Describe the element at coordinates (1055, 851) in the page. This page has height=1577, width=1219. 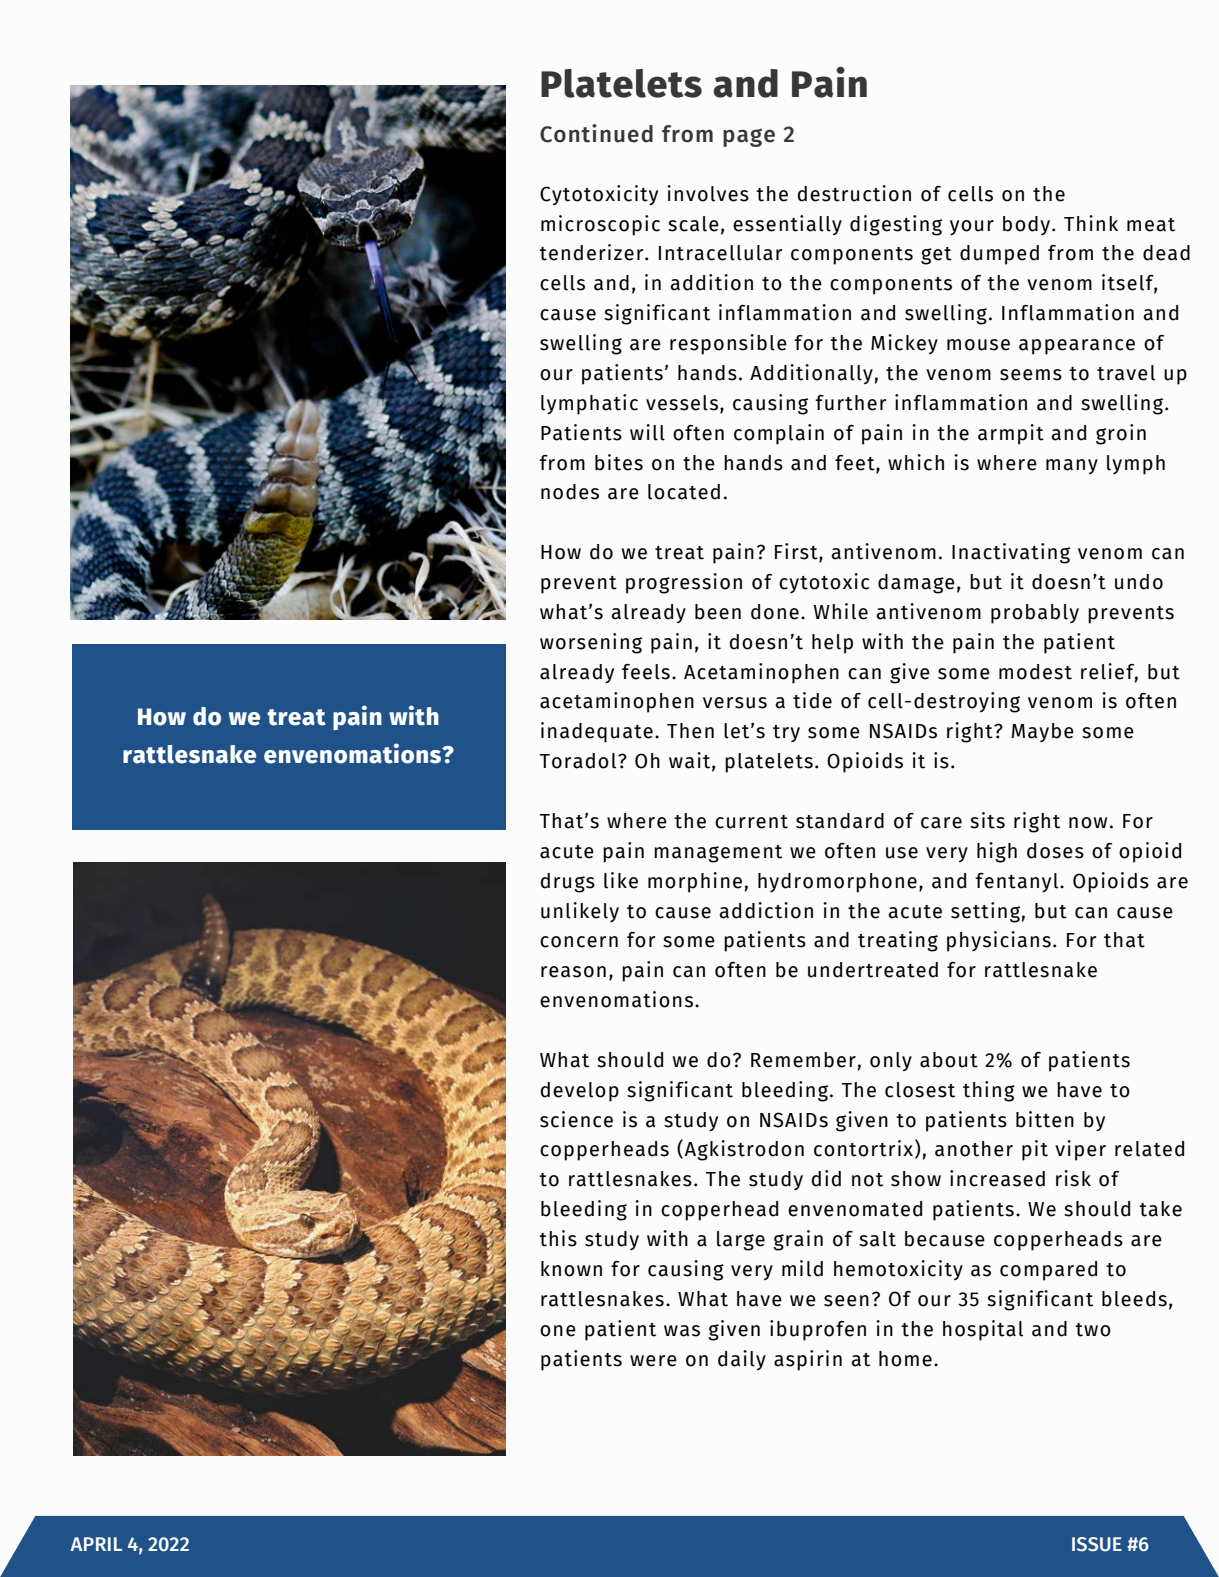
I see `doses` at that location.
